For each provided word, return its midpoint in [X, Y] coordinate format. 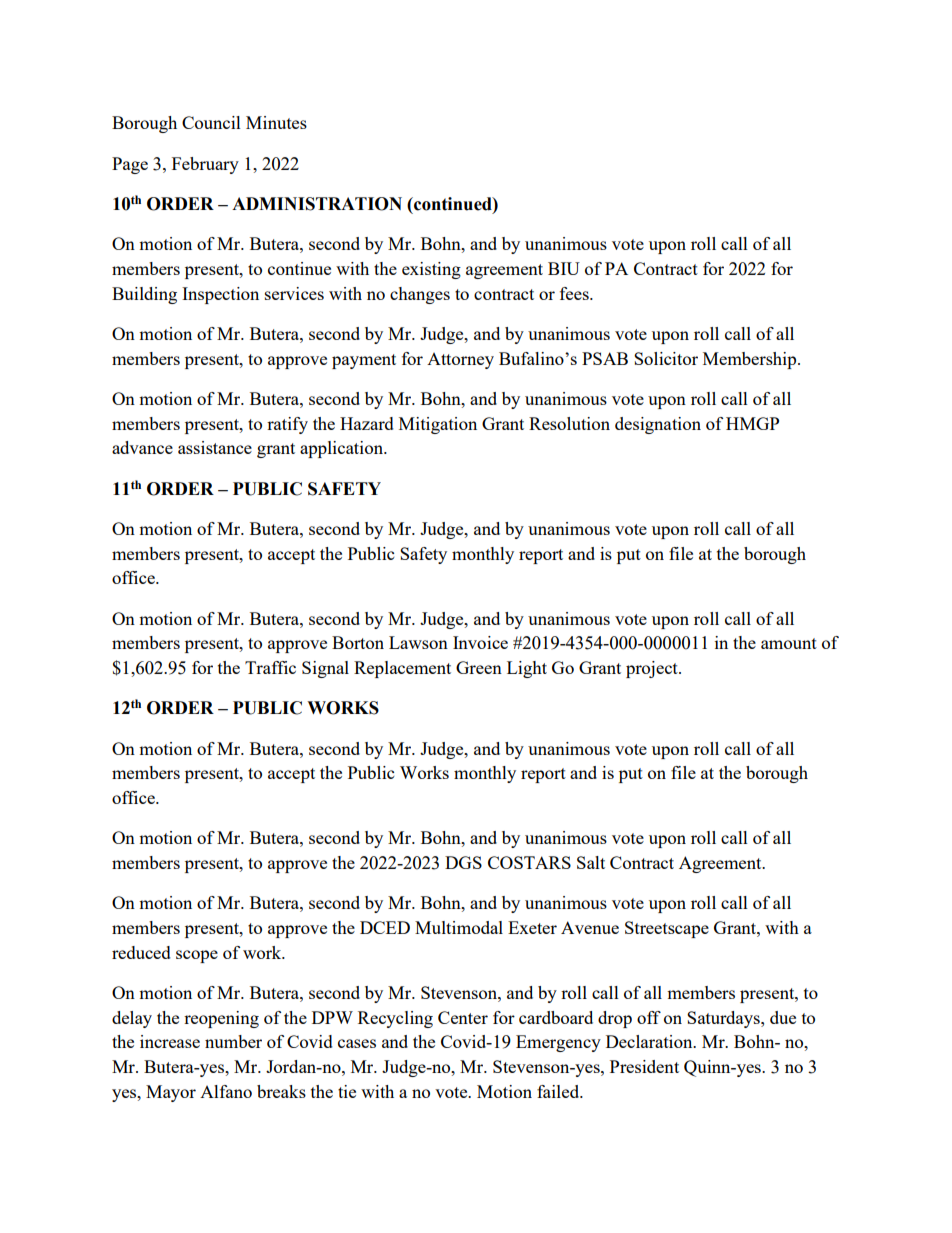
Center [463, 1017]
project [653, 669]
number [233, 1041]
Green [479, 667]
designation [658, 425]
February [205, 165]
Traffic [270, 667]
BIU [564, 268]
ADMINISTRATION [317, 204]
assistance [215, 447]
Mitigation [438, 425]
